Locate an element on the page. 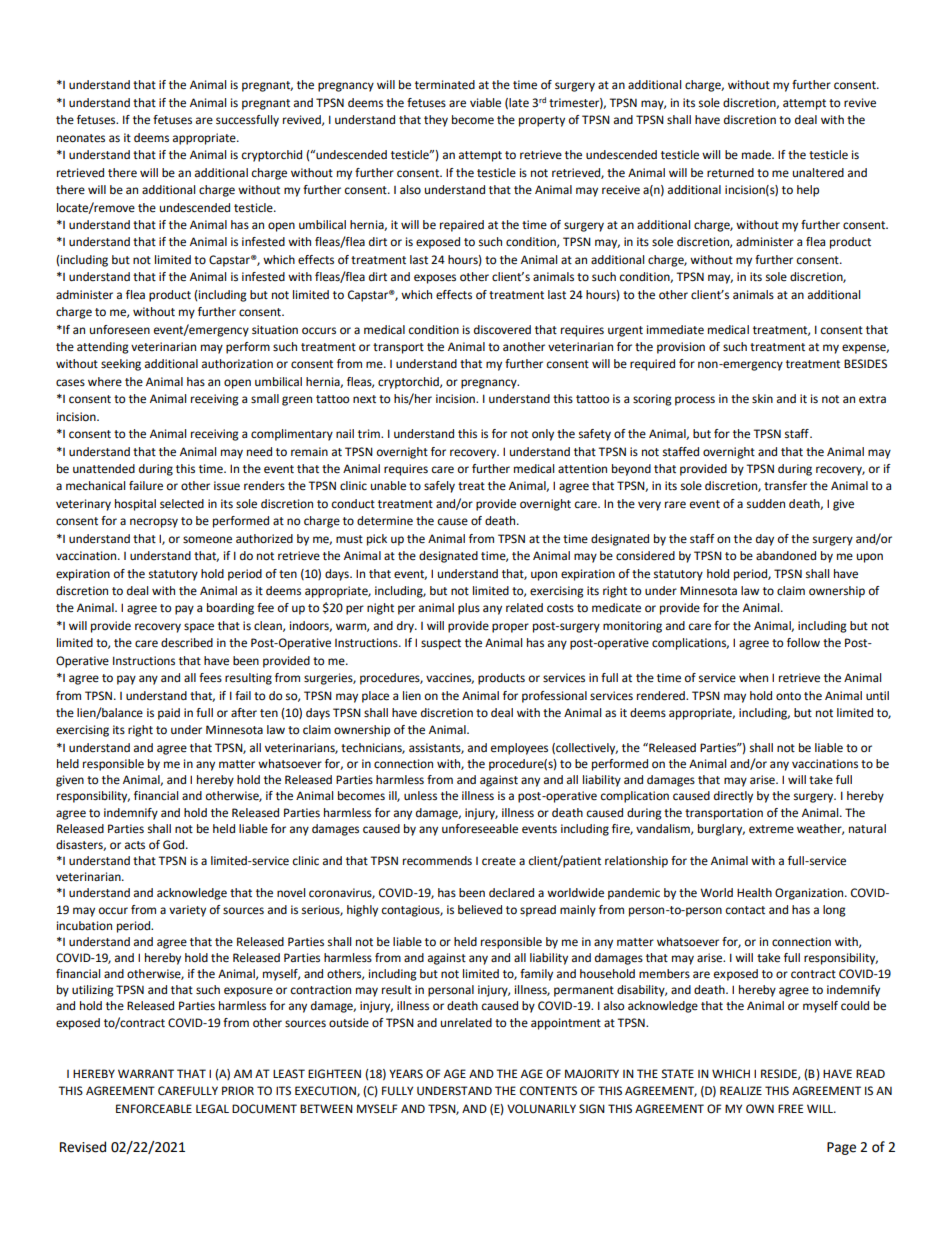  made is located at coordinates (757, 155).
